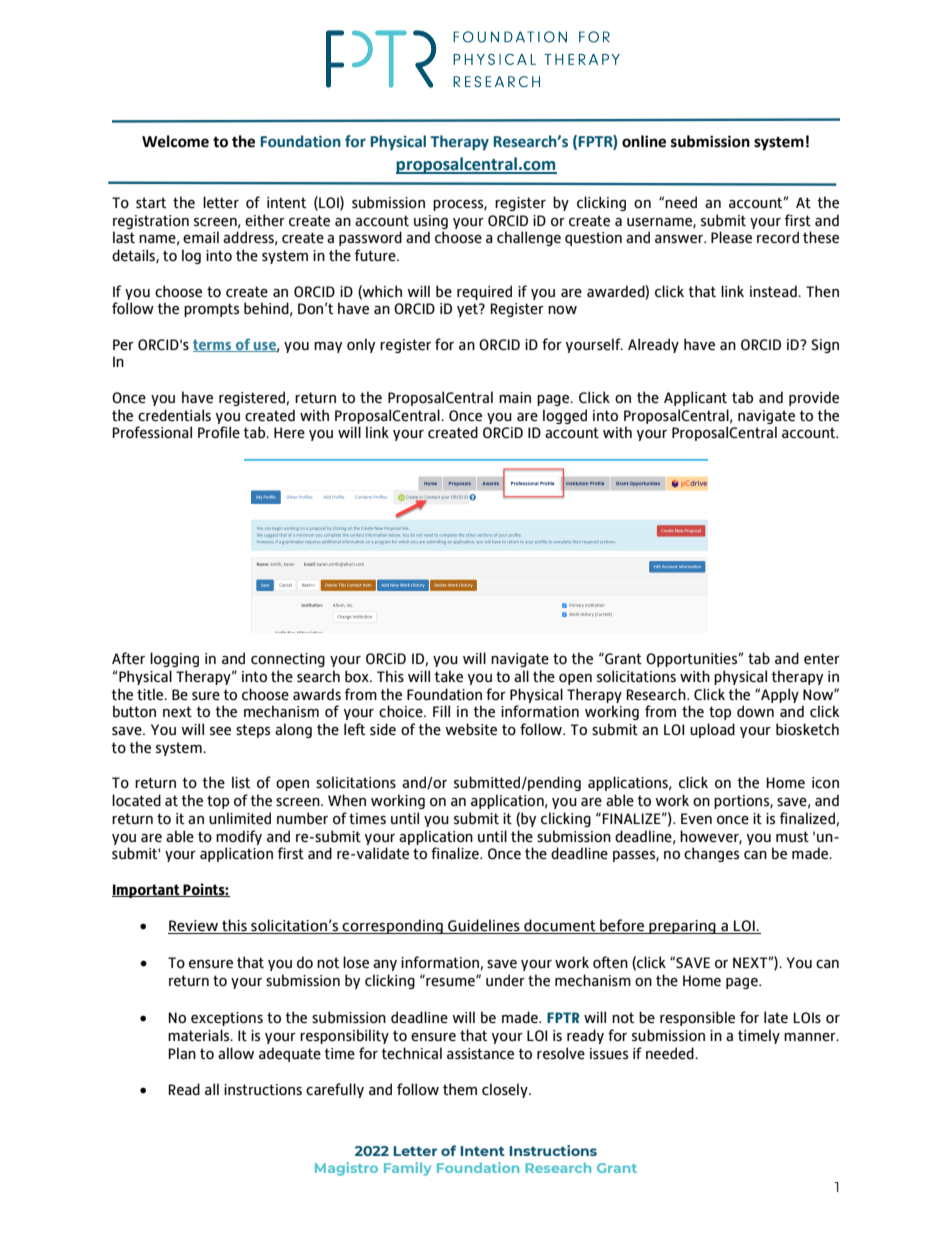 The height and width of the screenshot is (1233, 952). I want to click on Profile, so click(219, 432).
